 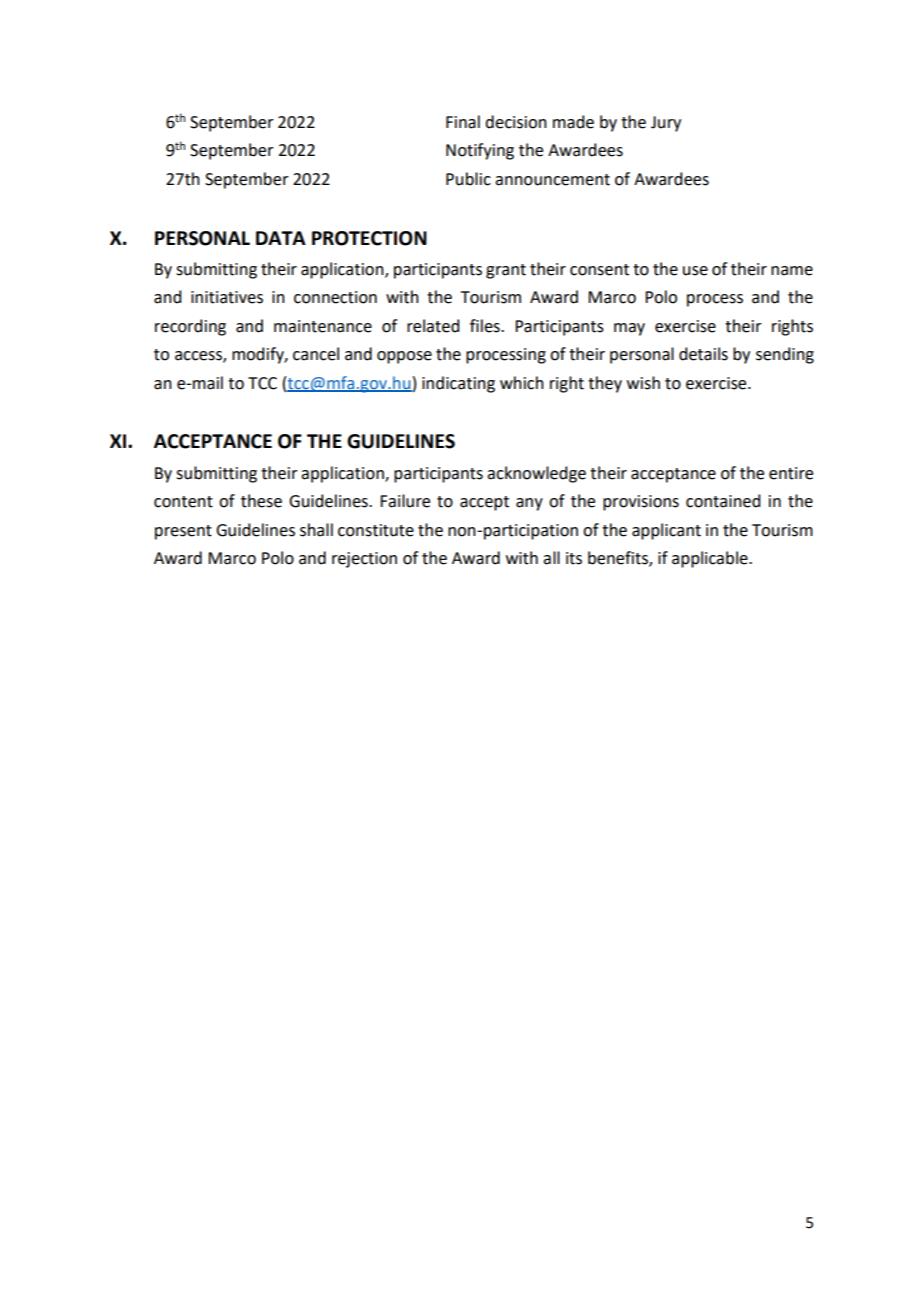 What do you see at coordinates (480, 151) in the page?
I see `Notifying` at bounding box center [480, 151].
